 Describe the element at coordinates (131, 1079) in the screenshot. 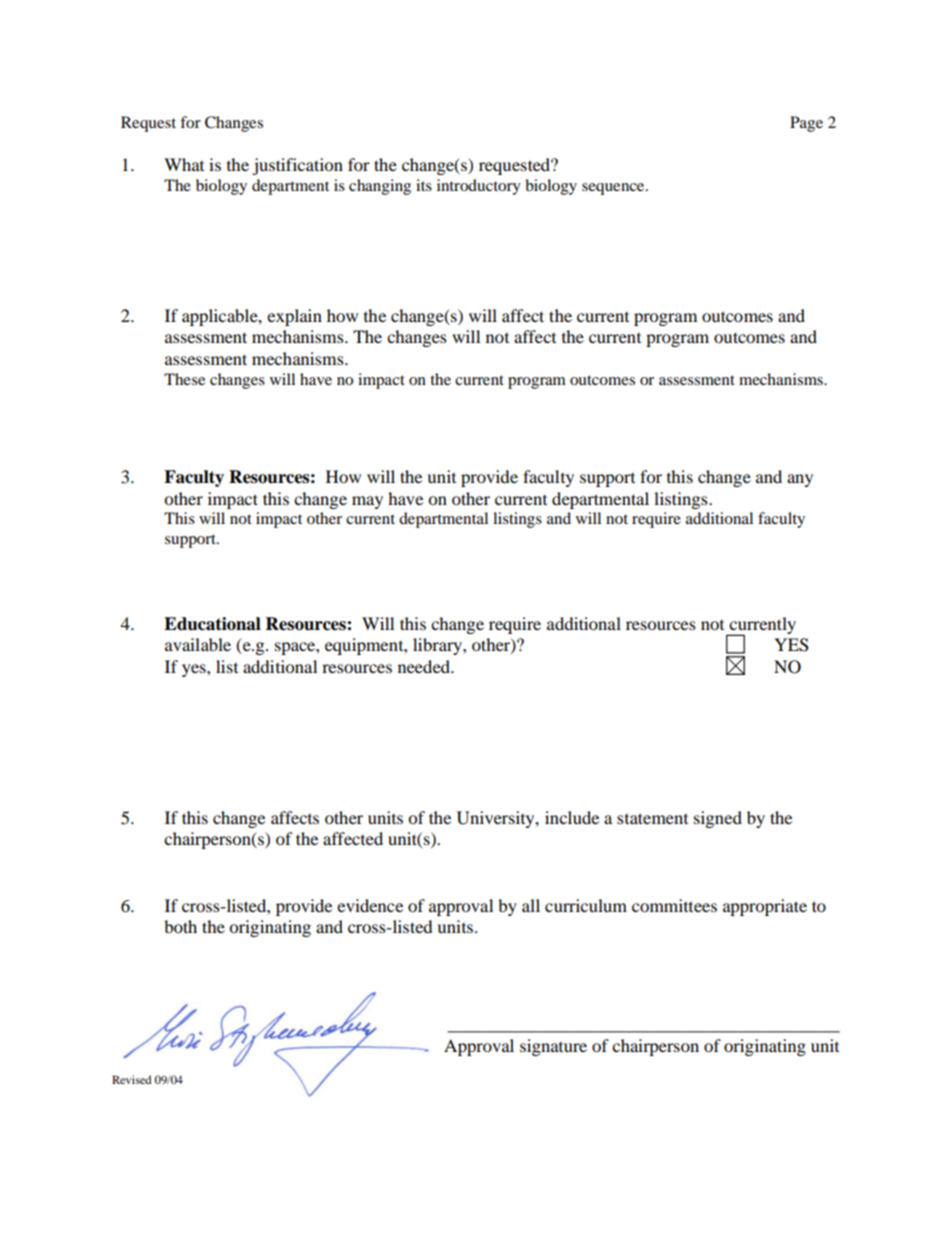

I see `Revised` at that location.
